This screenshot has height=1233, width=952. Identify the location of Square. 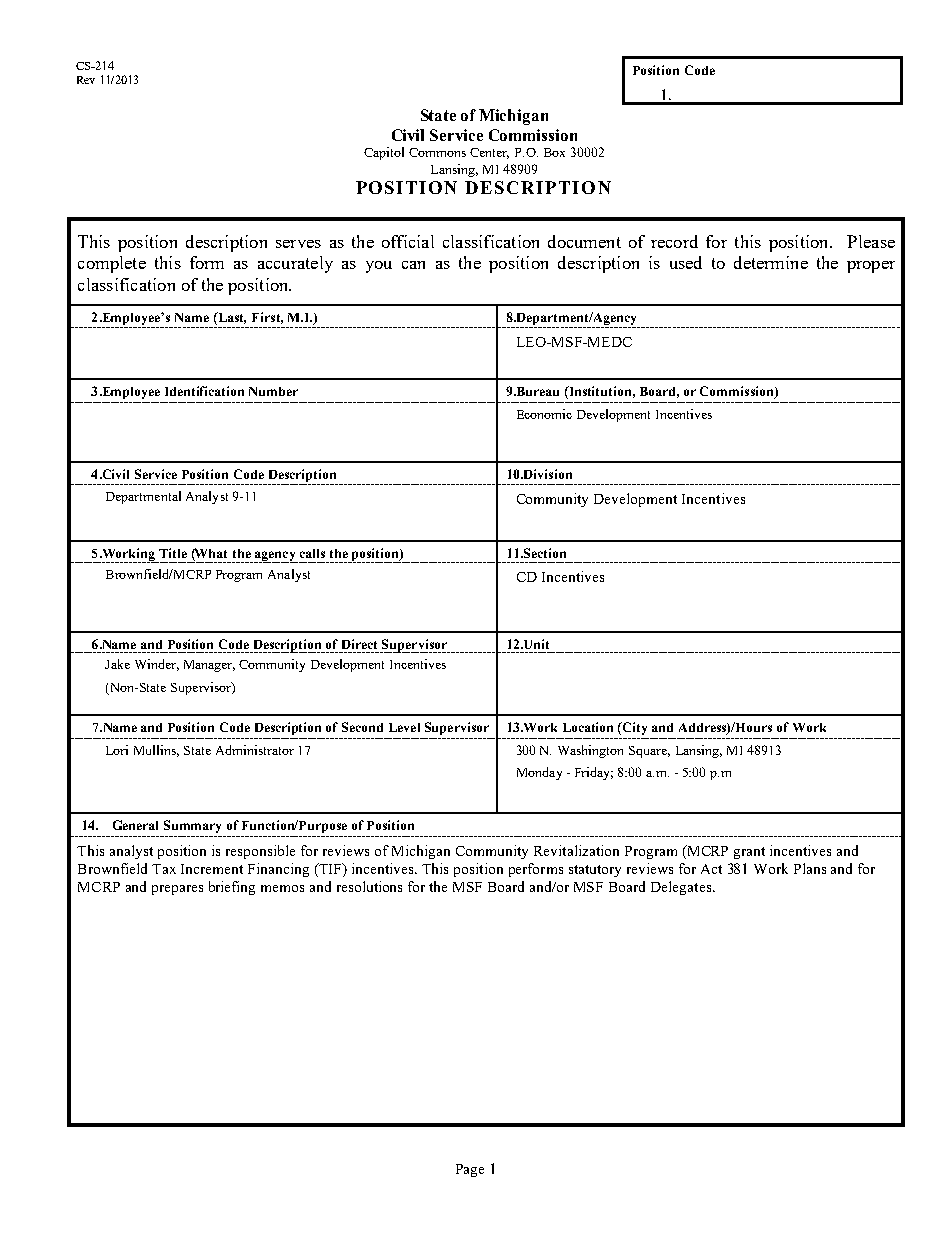
(649, 752).
